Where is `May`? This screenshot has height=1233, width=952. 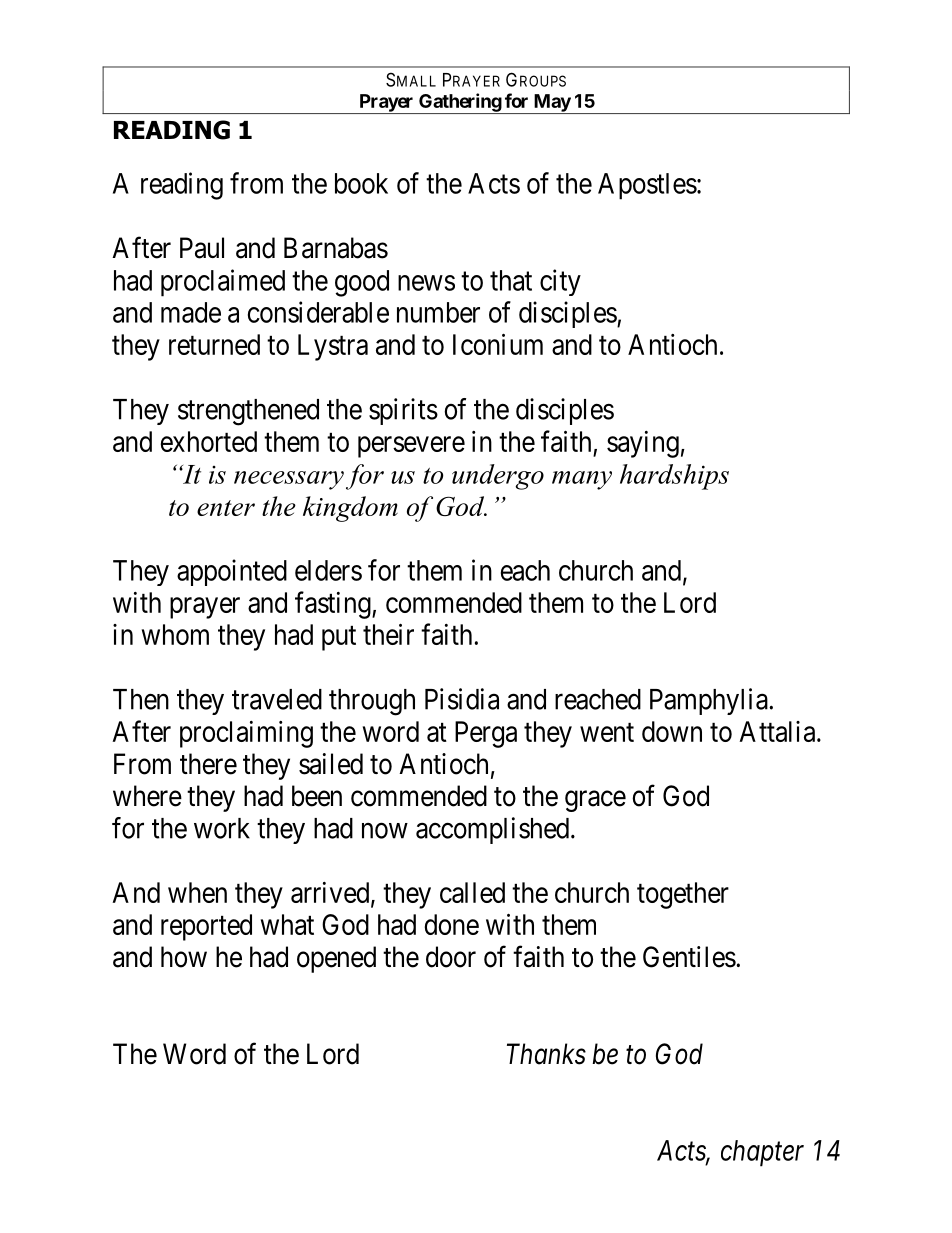
May is located at coordinates (551, 104).
